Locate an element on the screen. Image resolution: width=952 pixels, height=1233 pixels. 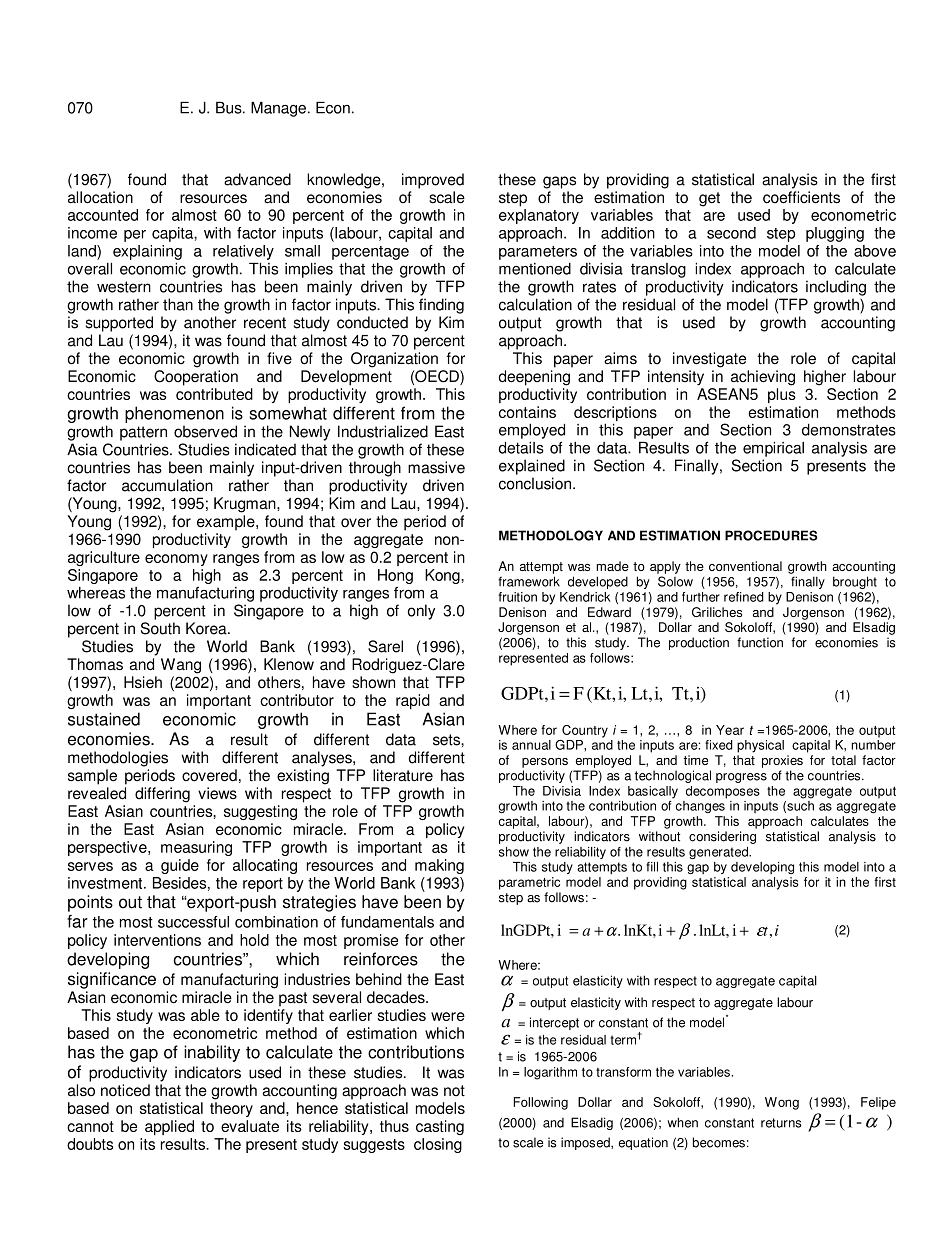
South is located at coordinates (160, 628).
